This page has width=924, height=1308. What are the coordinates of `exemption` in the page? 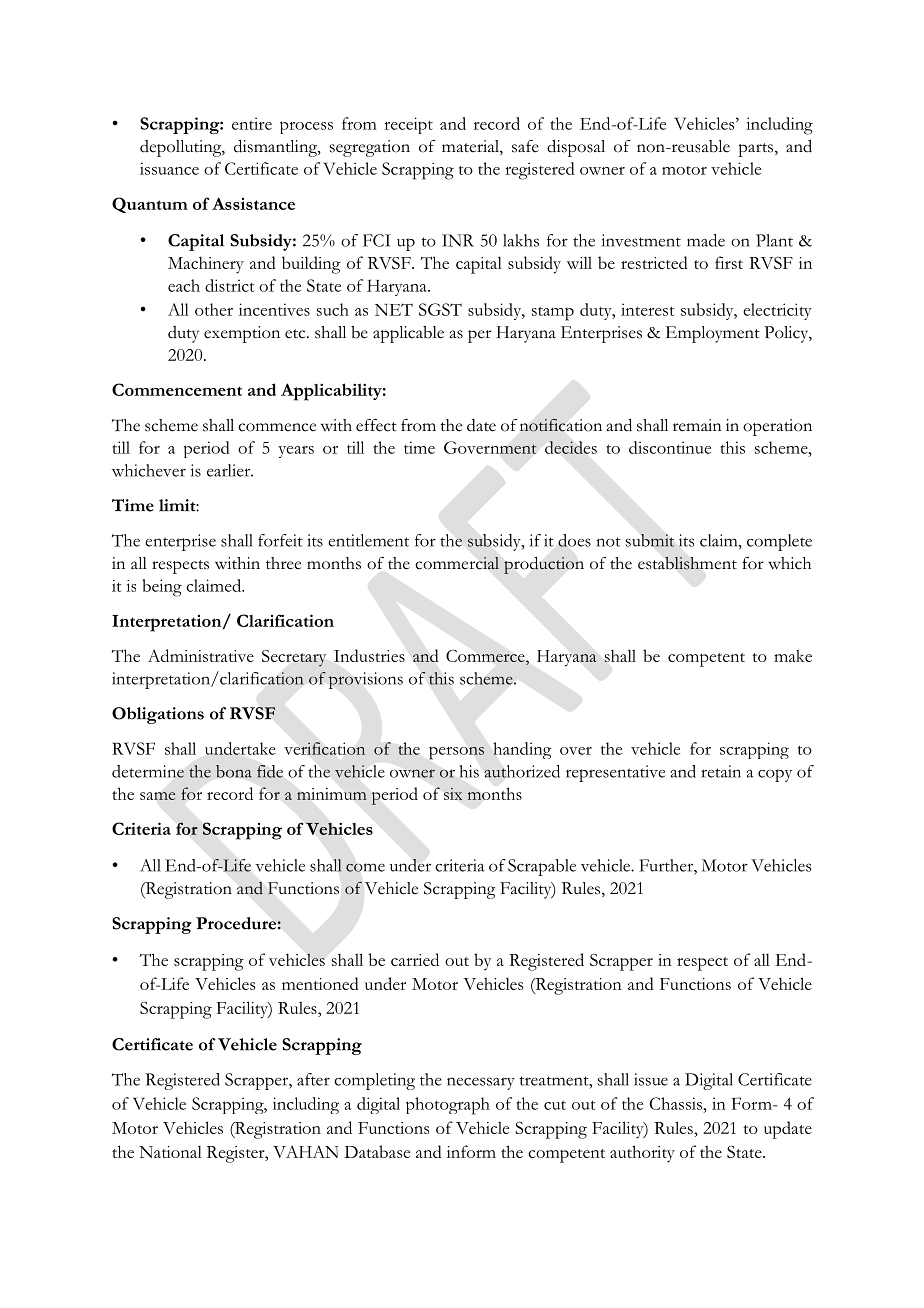 It's located at (242, 334).
